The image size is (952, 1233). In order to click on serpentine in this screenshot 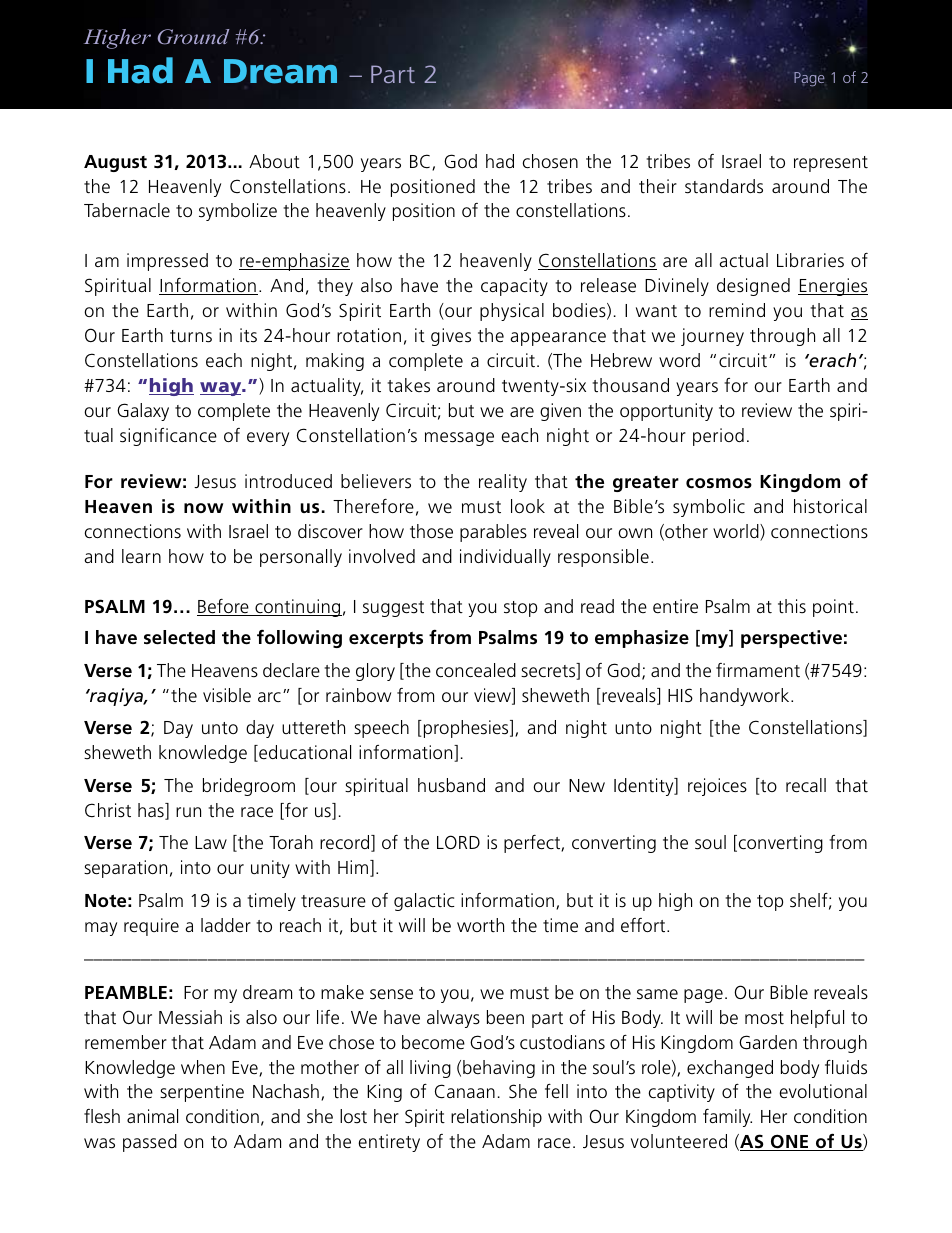, I will do `click(202, 1093)`.
